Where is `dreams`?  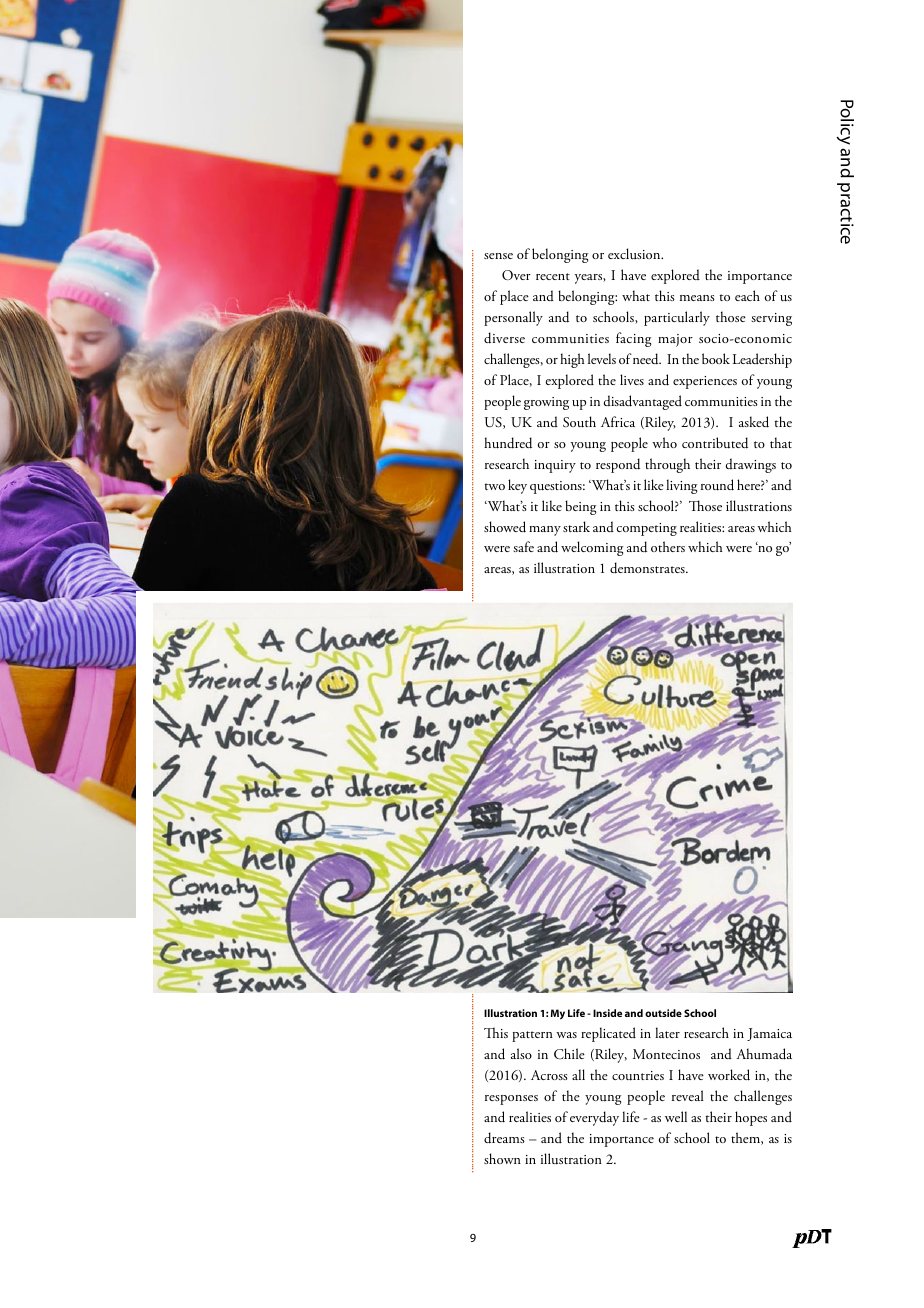
dreams is located at coordinates (504, 1138).
